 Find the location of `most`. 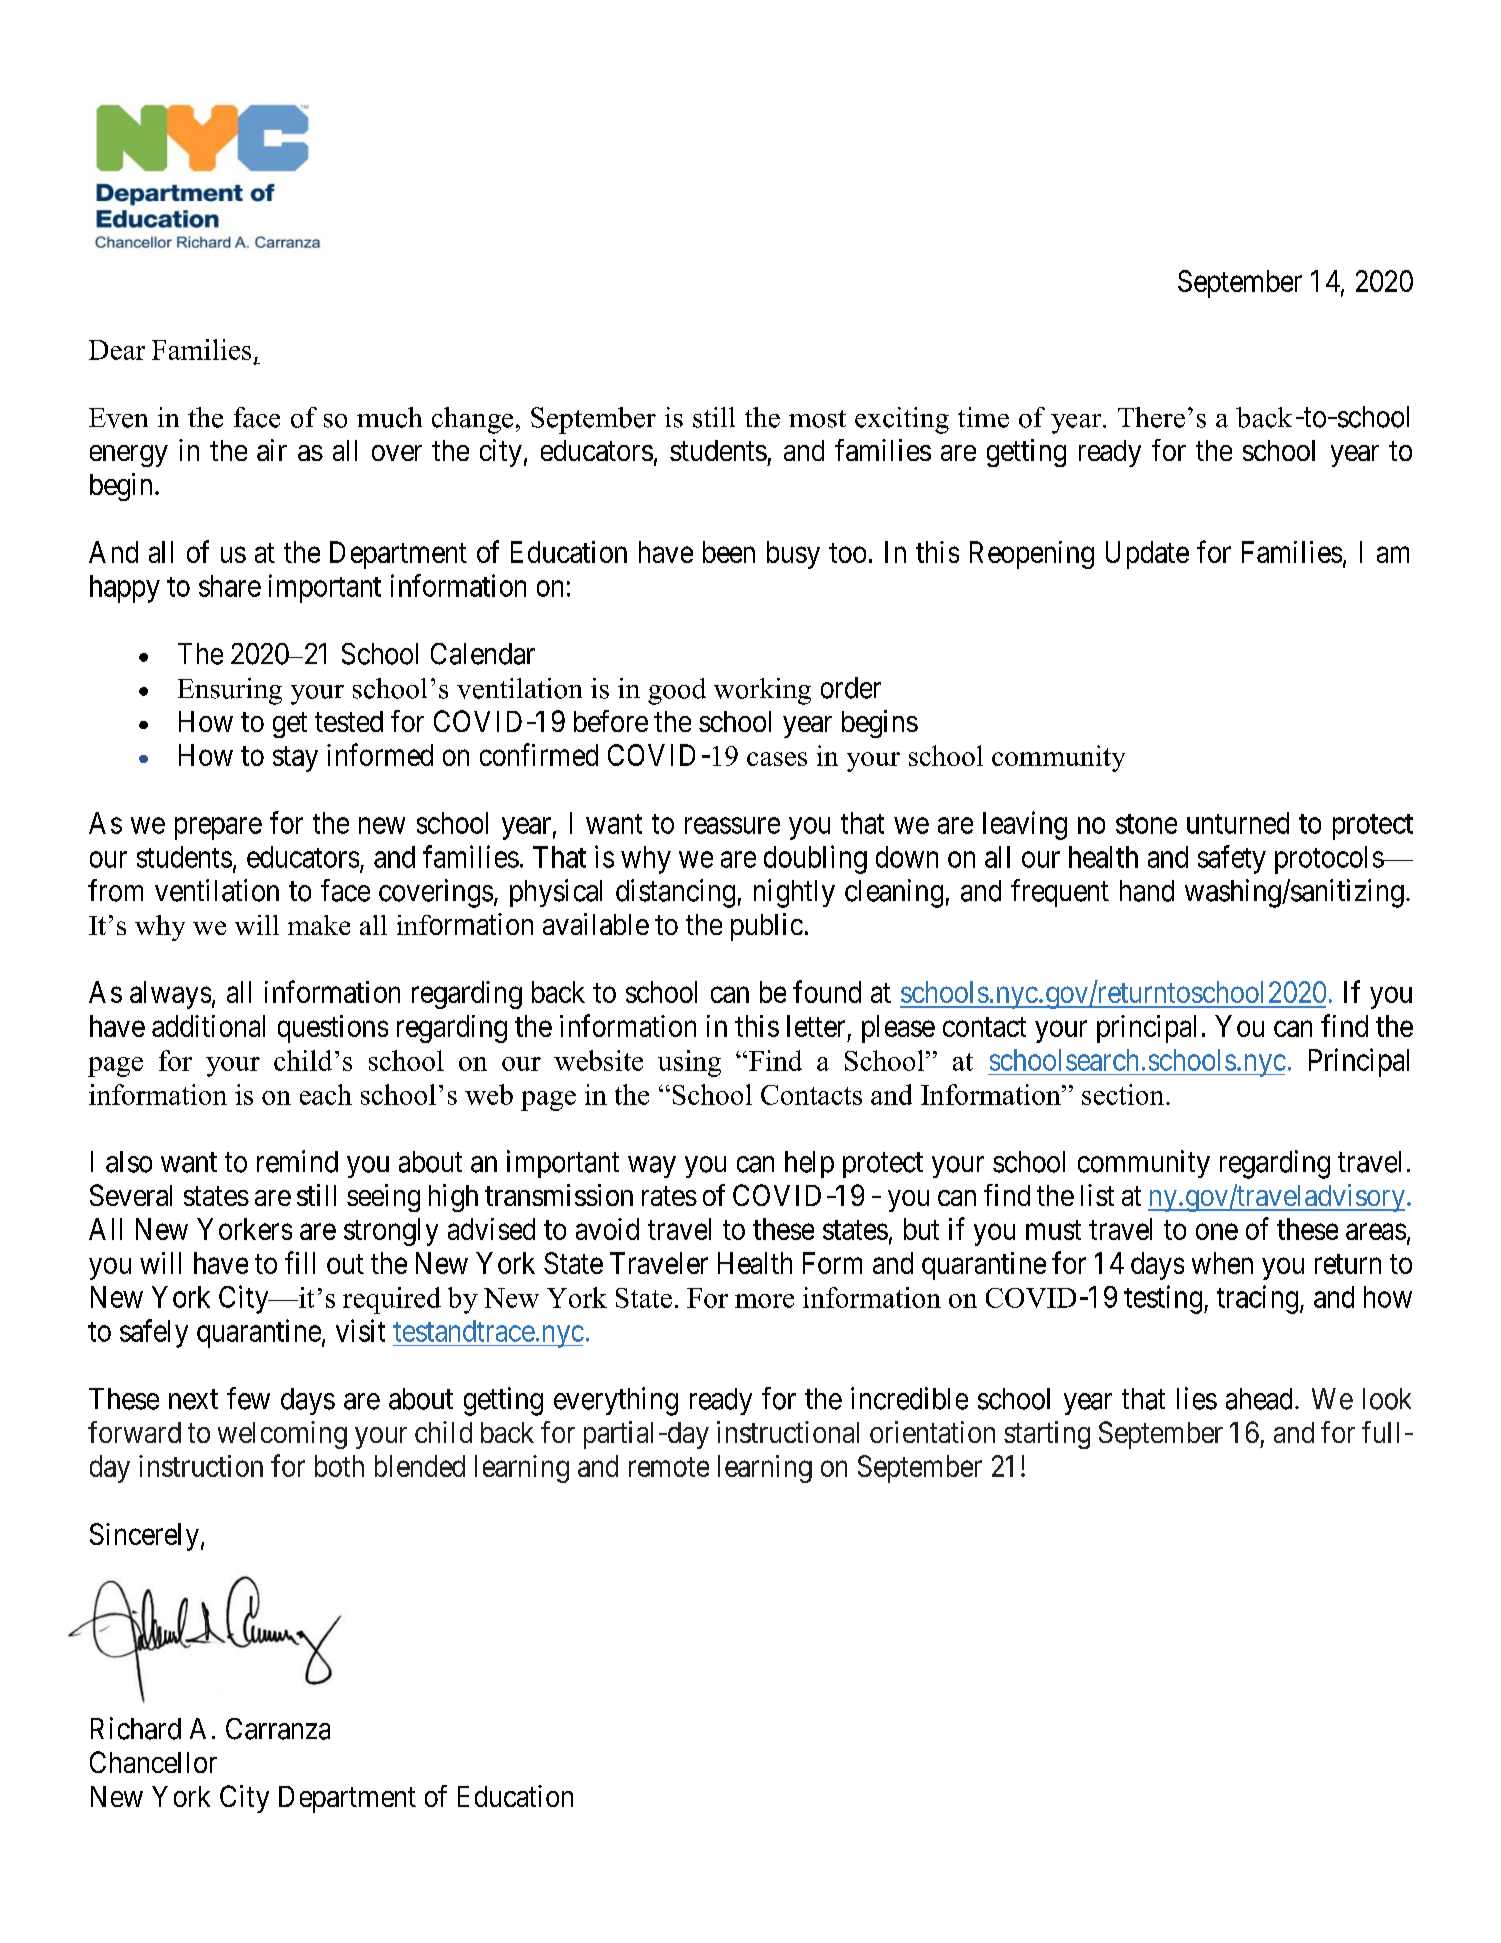

most is located at coordinates (817, 419).
